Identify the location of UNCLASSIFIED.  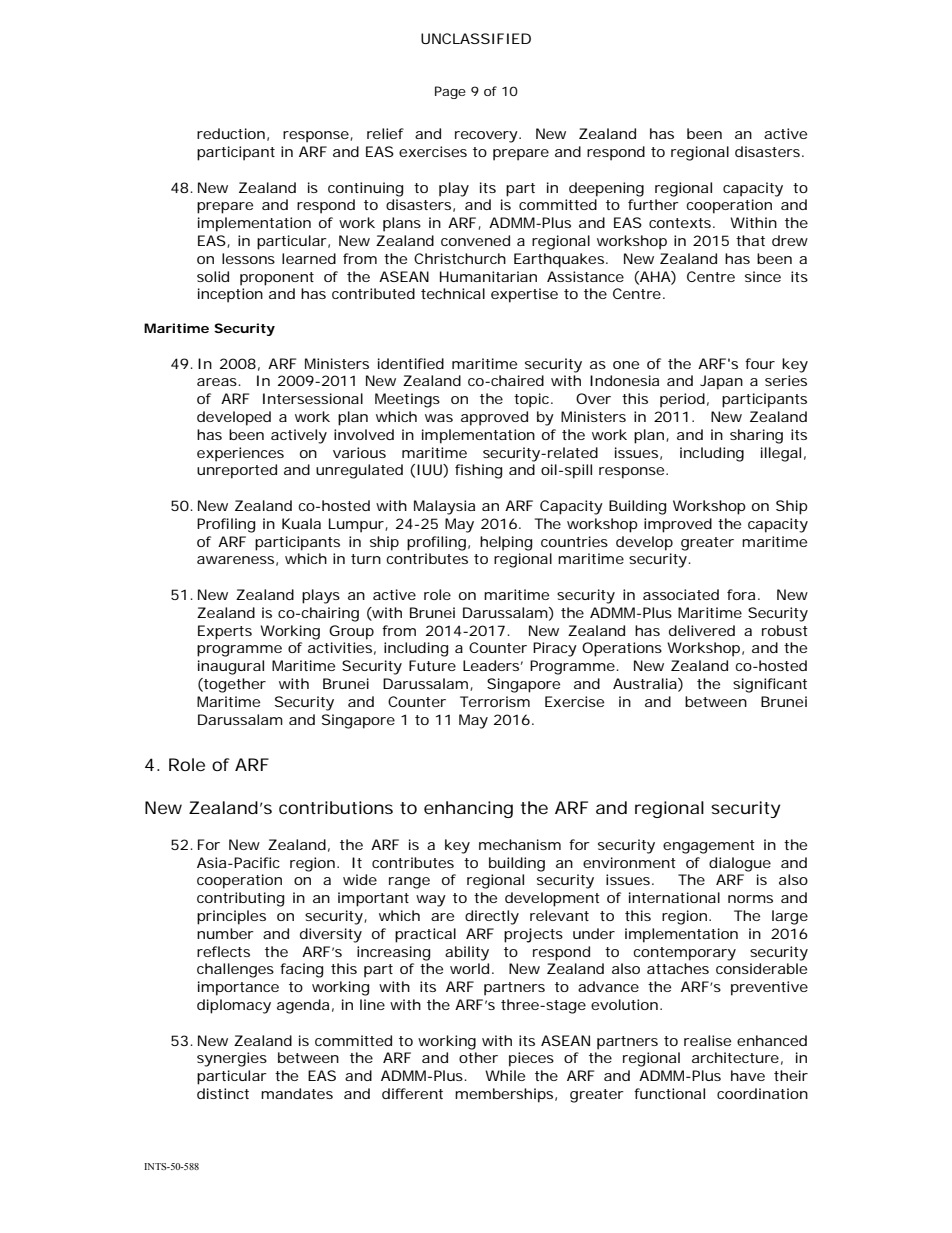
(476, 38).
